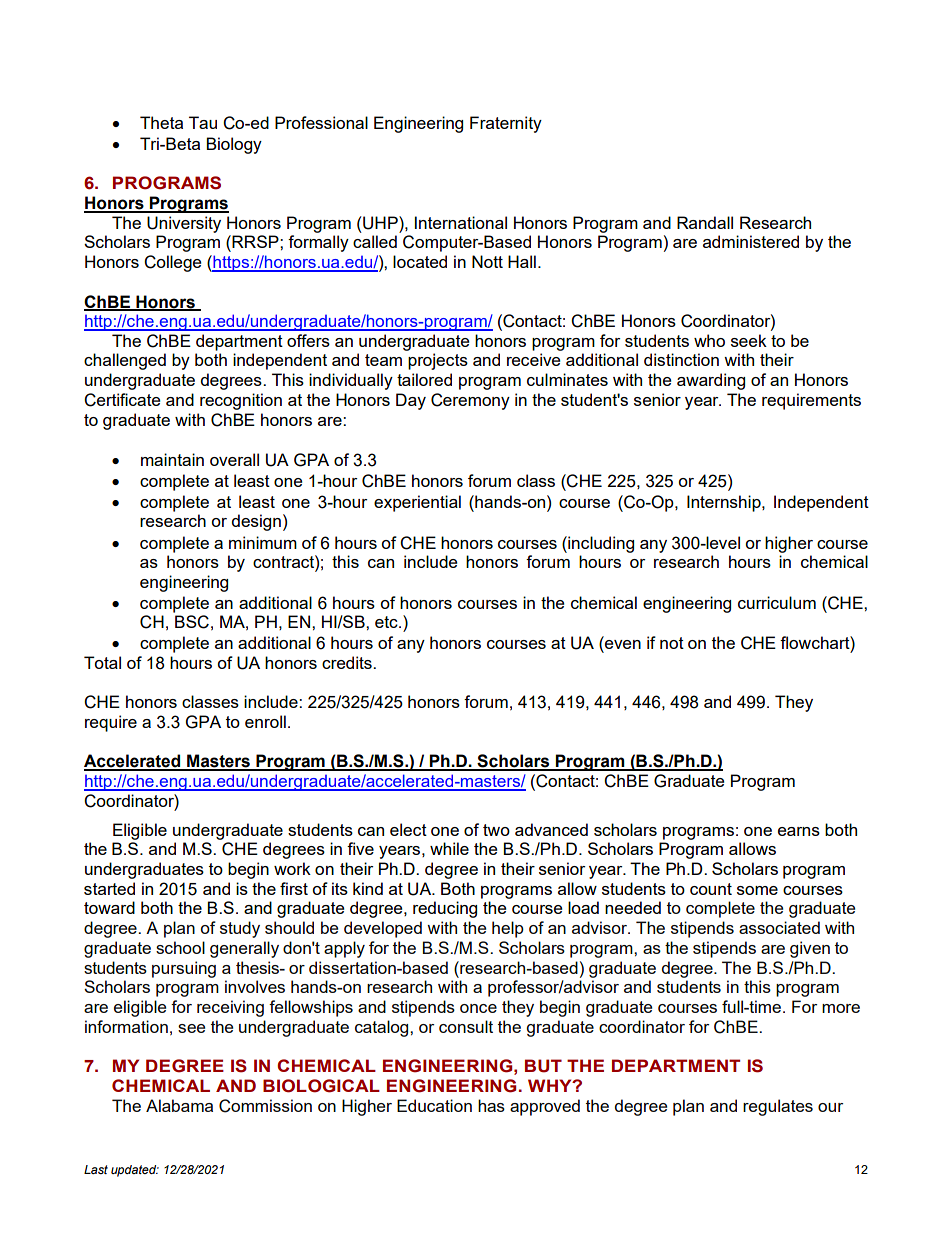 Image resolution: width=952 pixels, height=1233 pixels. Describe the element at coordinates (203, 122) in the document. I see `Tau` at that location.
